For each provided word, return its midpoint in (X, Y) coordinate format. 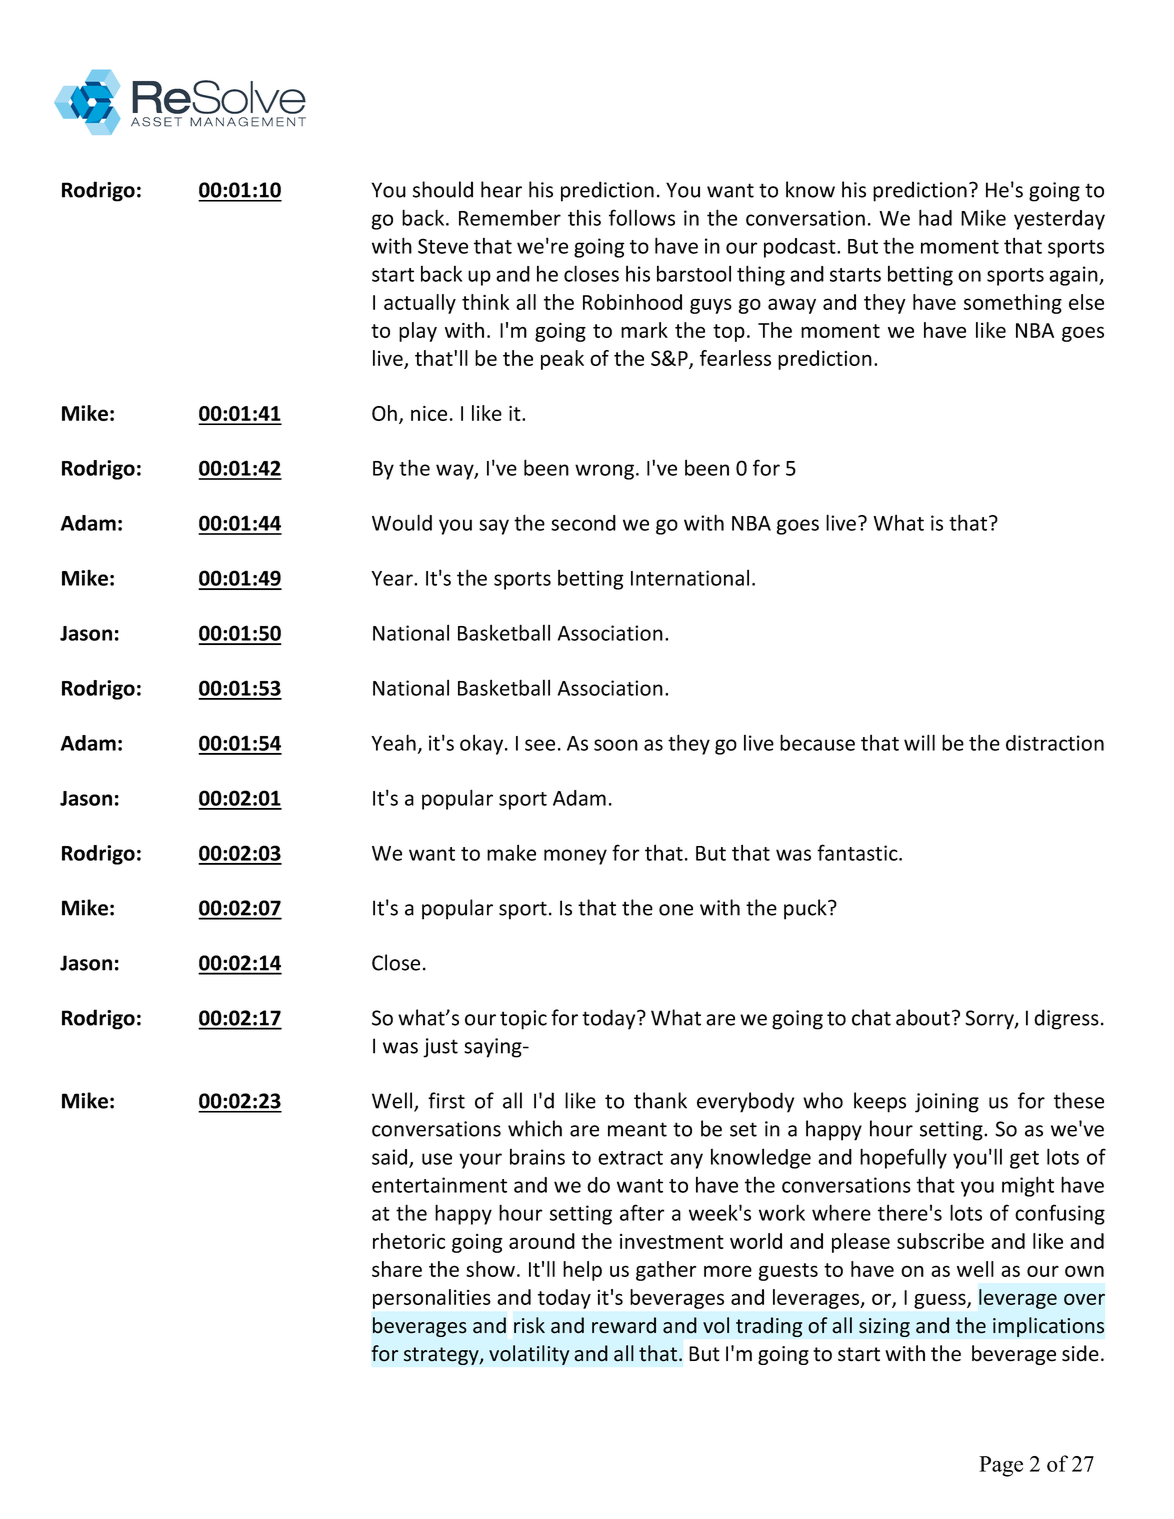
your (480, 1161)
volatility (529, 1355)
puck (806, 909)
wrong (604, 472)
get (1024, 1160)
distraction (1055, 743)
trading (769, 1327)
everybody (745, 1102)
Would (402, 522)
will (919, 742)
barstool (694, 273)
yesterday (1059, 220)
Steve (443, 246)
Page (1001, 1466)
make (511, 852)
